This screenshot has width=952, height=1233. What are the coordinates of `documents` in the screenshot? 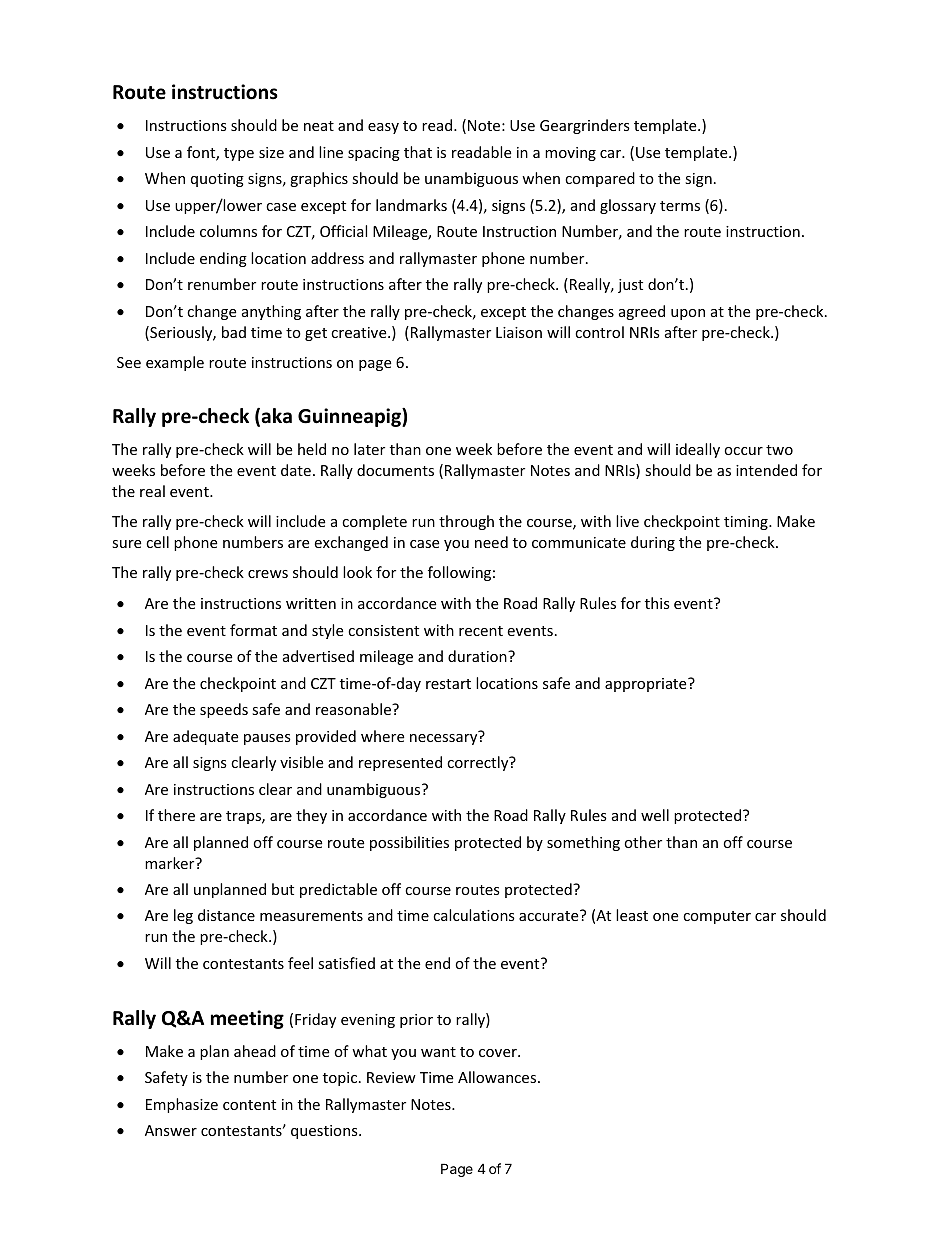 It's located at (395, 470).
